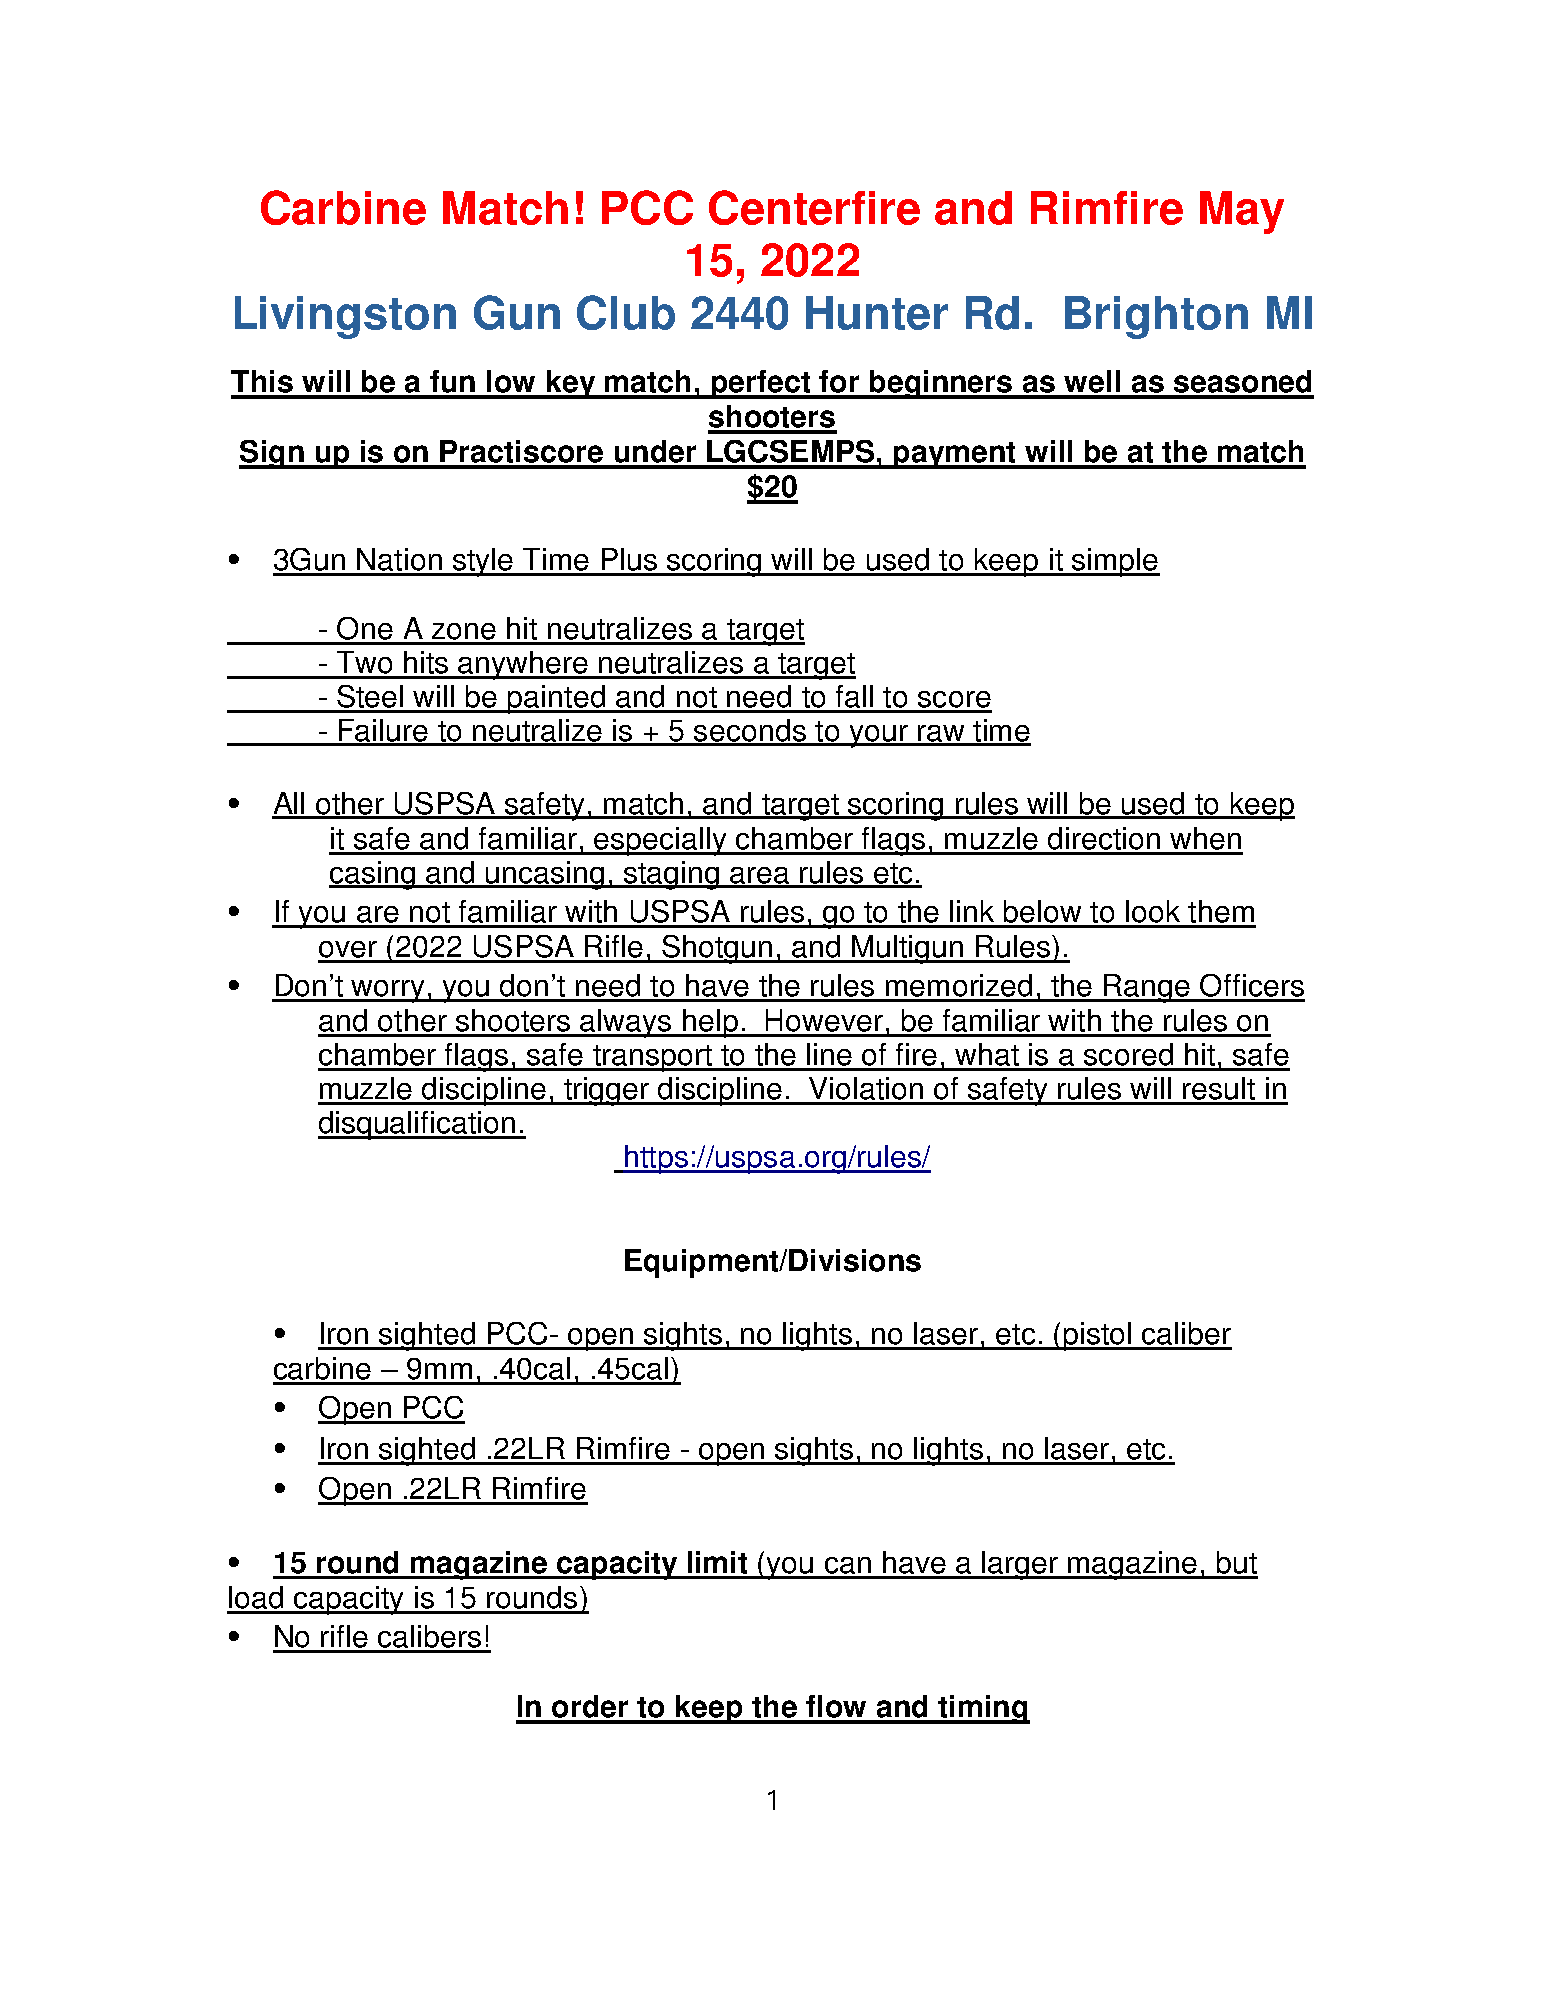 Image resolution: width=1545 pixels, height=1999 pixels. What do you see at coordinates (607, 1091) in the page?
I see `trigger` at bounding box center [607, 1091].
